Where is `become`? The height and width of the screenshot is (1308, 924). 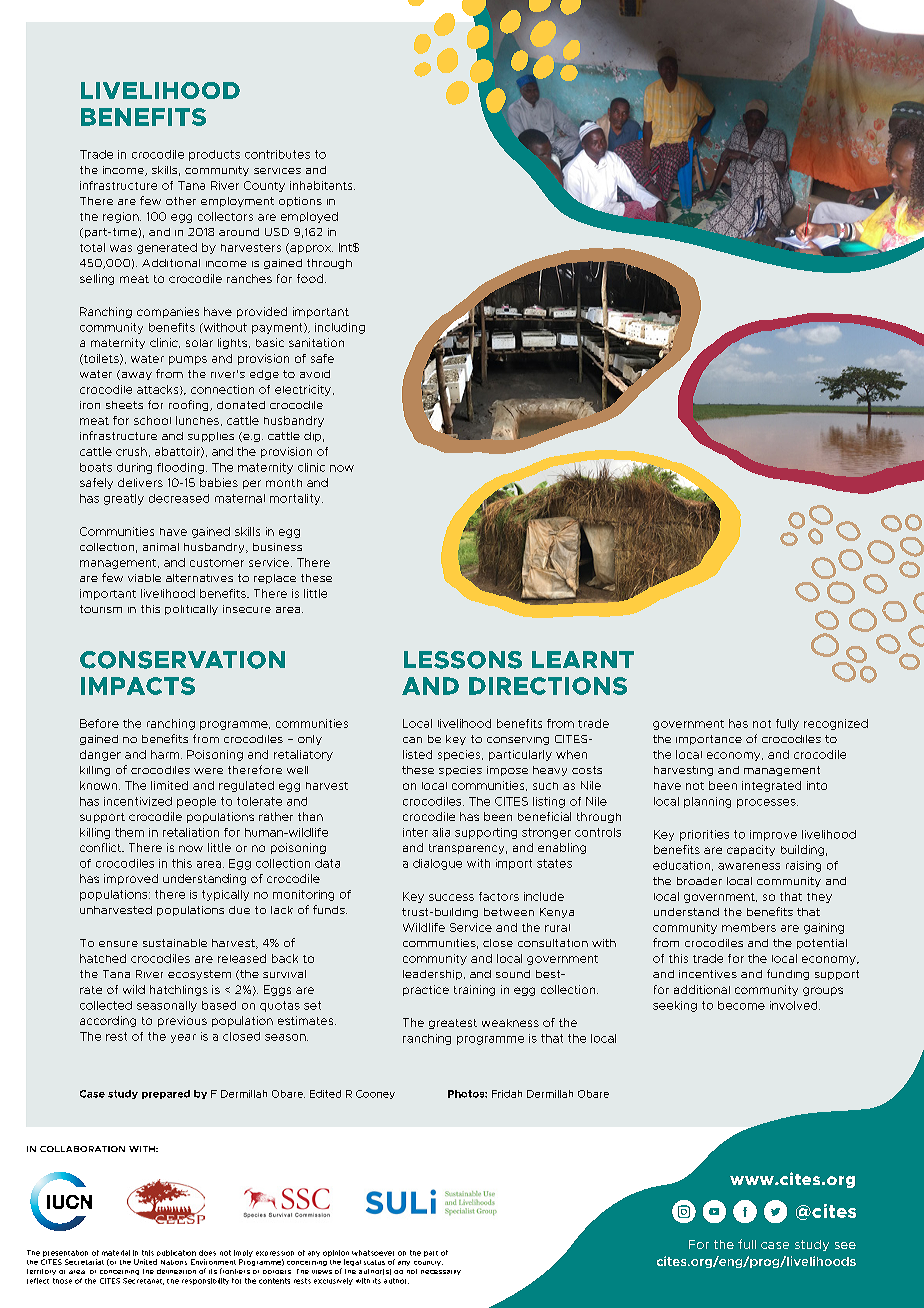
become is located at coordinates (741, 1005).
